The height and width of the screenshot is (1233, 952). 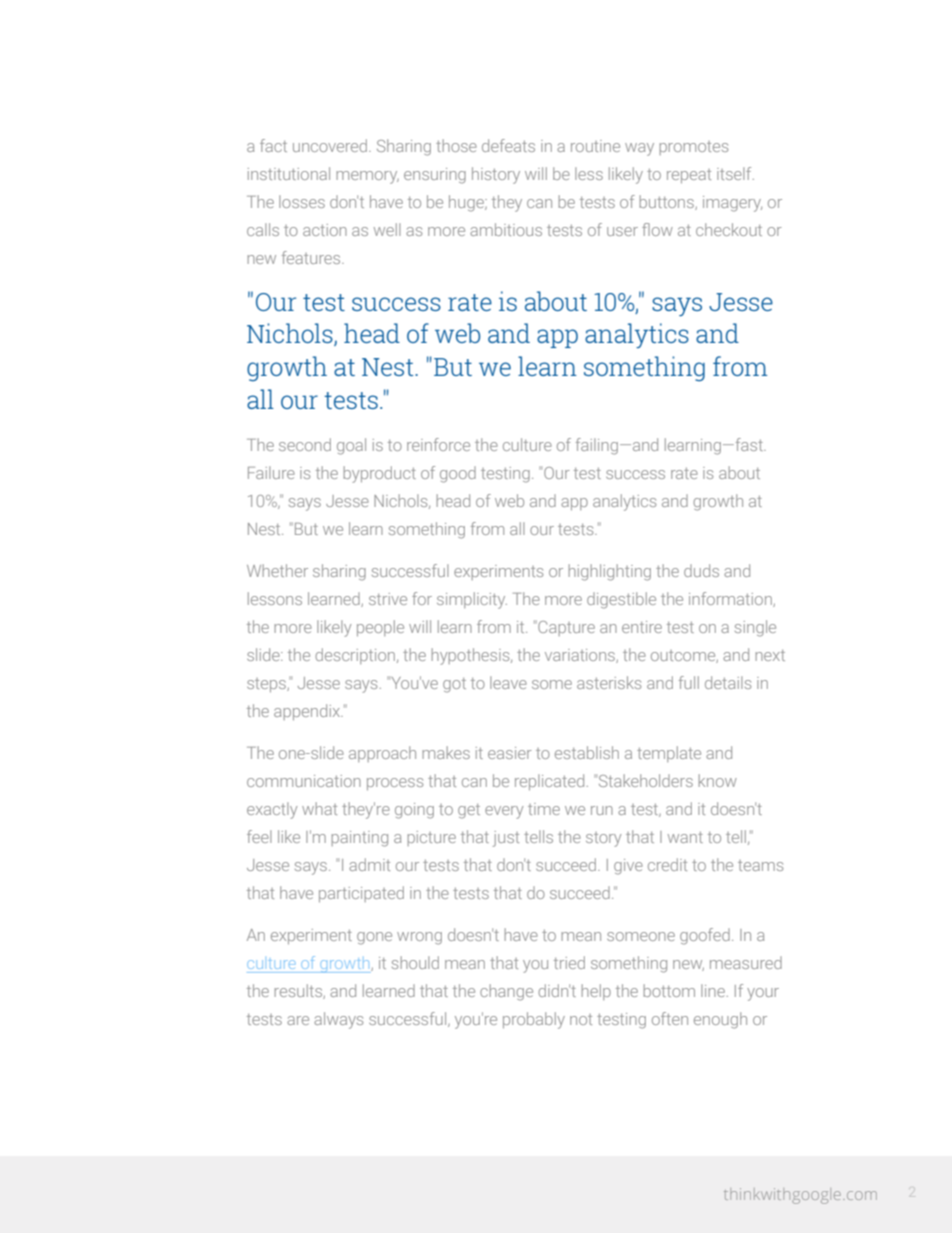 What do you see at coordinates (508, 145) in the screenshot?
I see `defeats` at bounding box center [508, 145].
